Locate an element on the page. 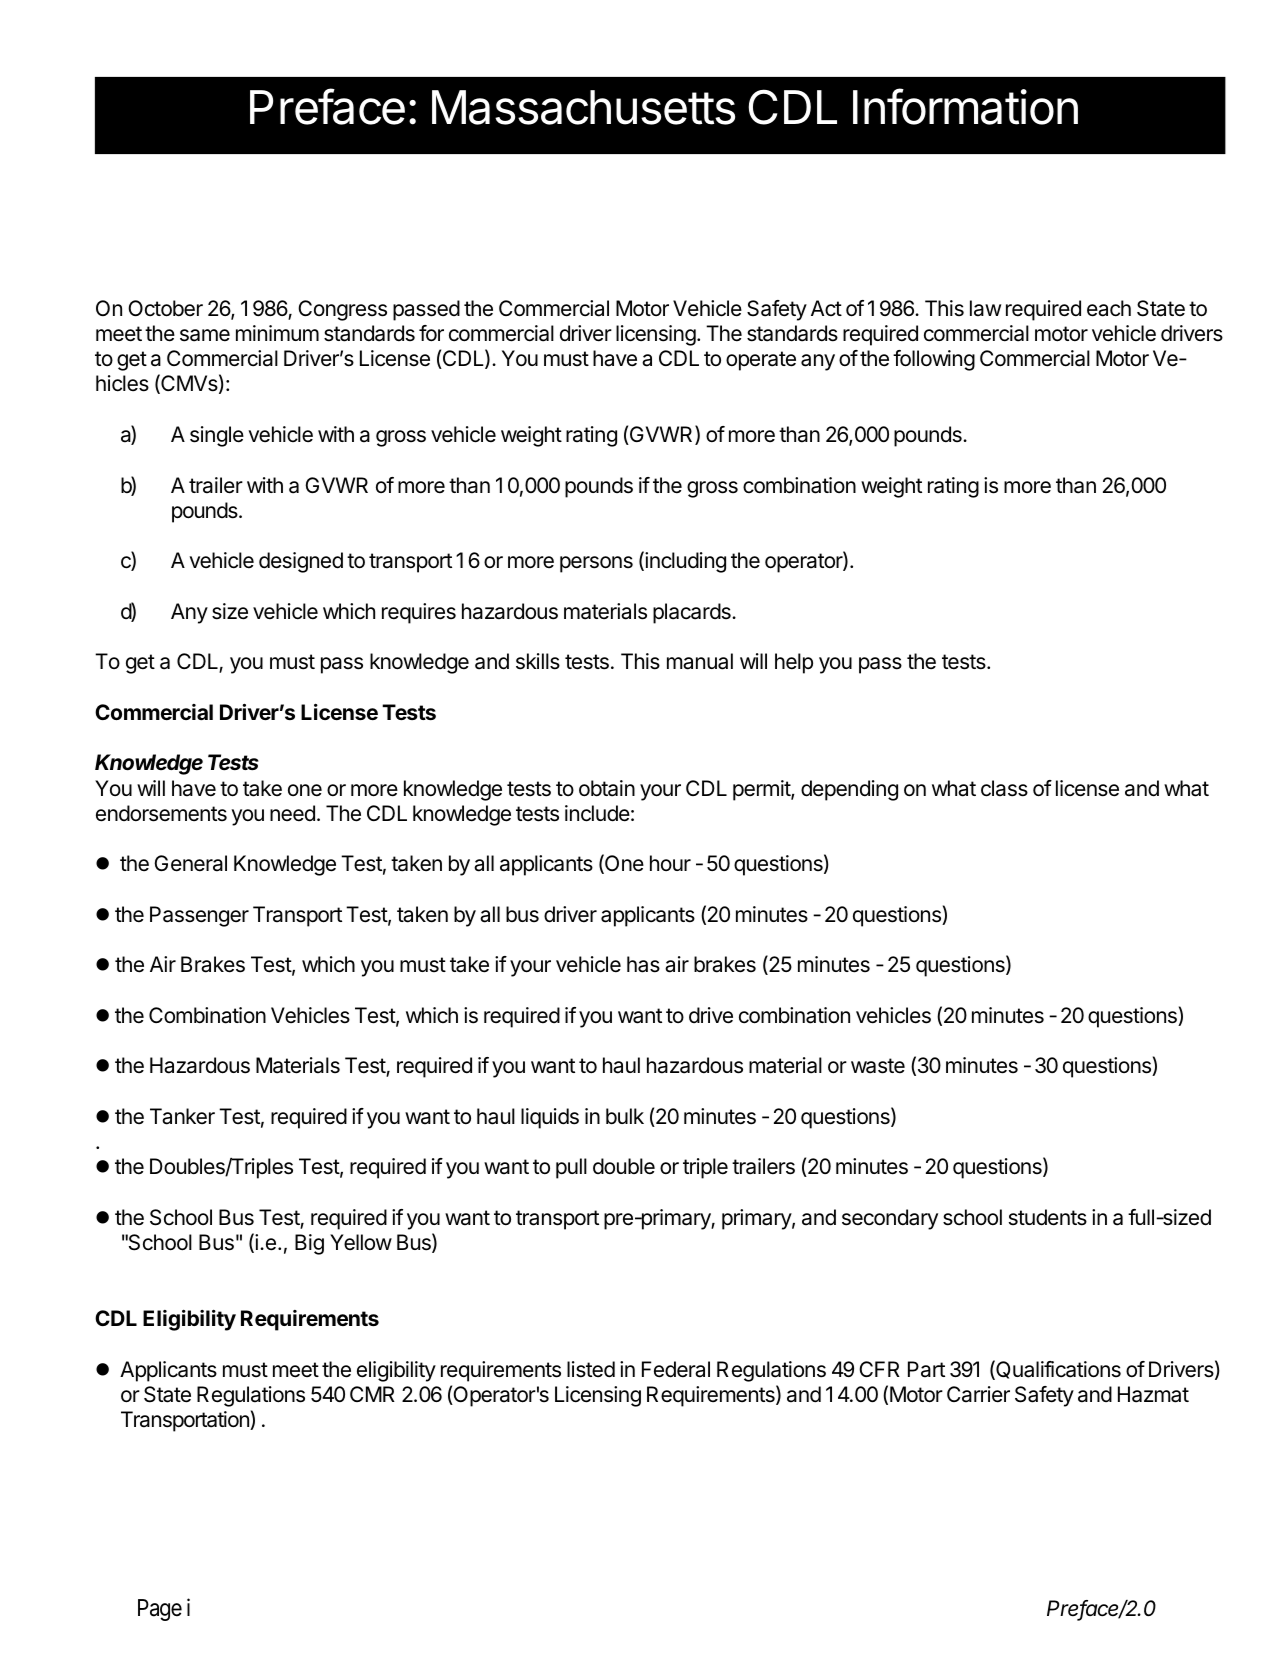 This document has width=1288, height=1667. bulk is located at coordinates (625, 1116).
